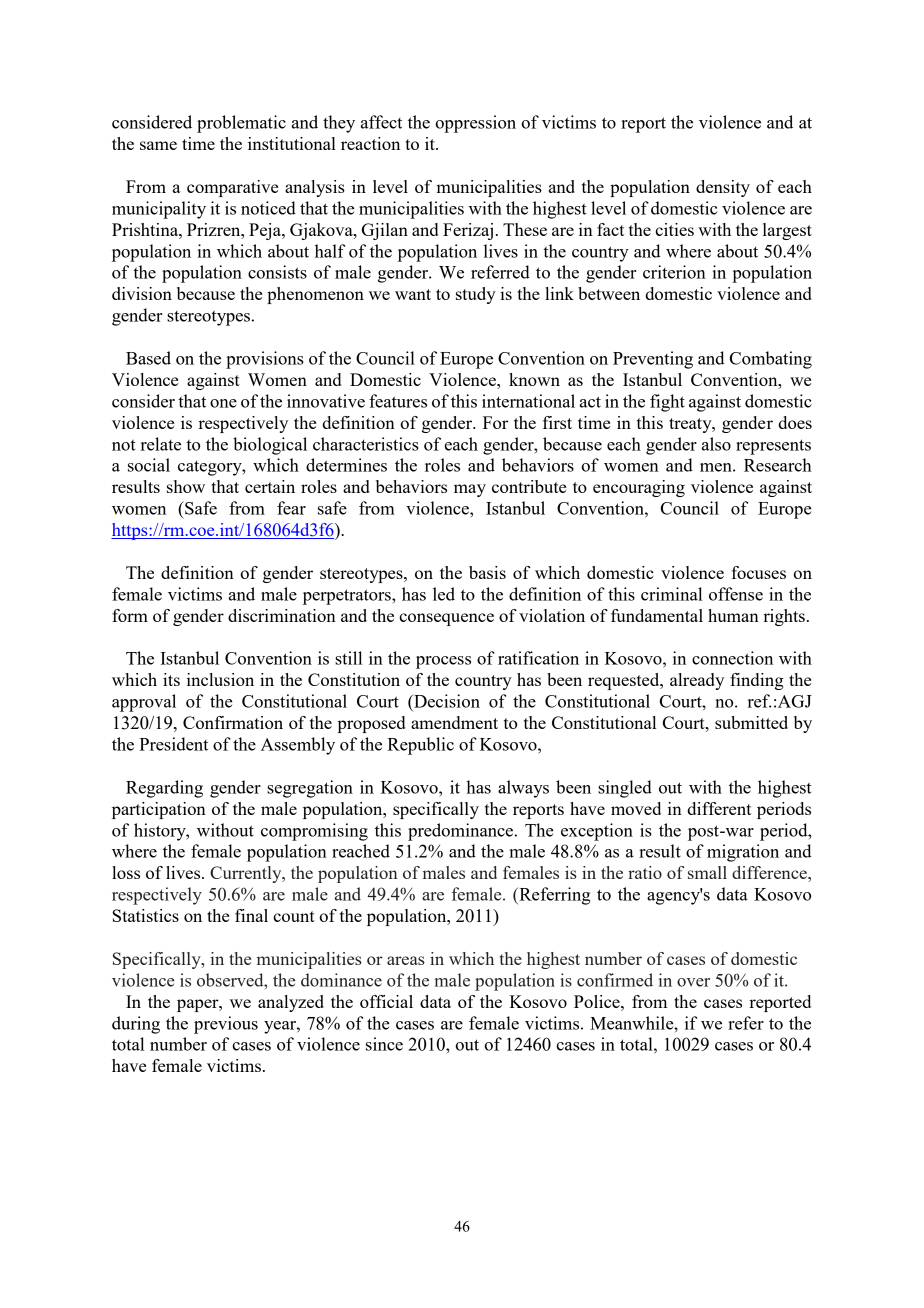  Describe the element at coordinates (719, 808) in the document. I see `different` at that location.
